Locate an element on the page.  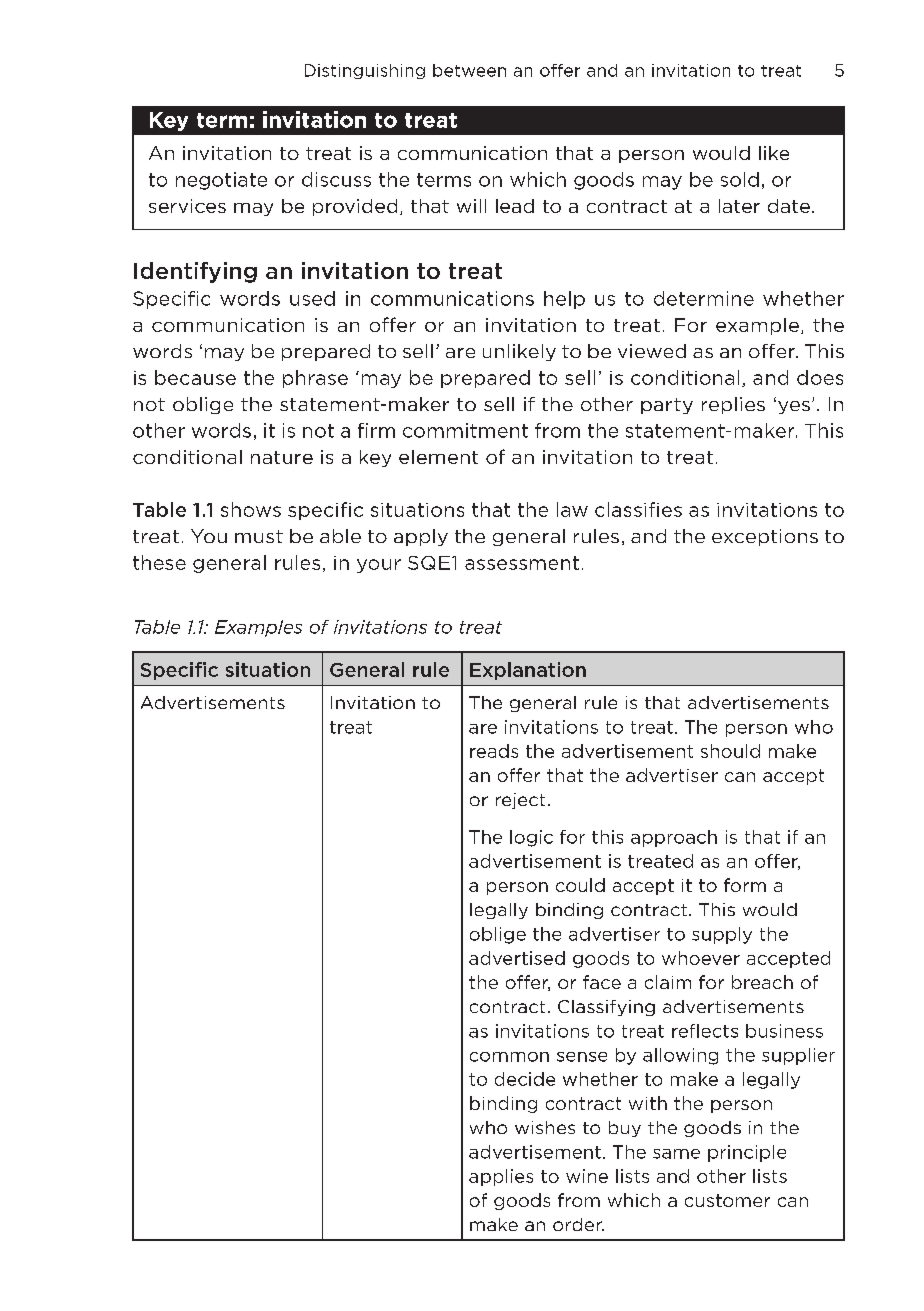
applies is located at coordinates (501, 1177).
